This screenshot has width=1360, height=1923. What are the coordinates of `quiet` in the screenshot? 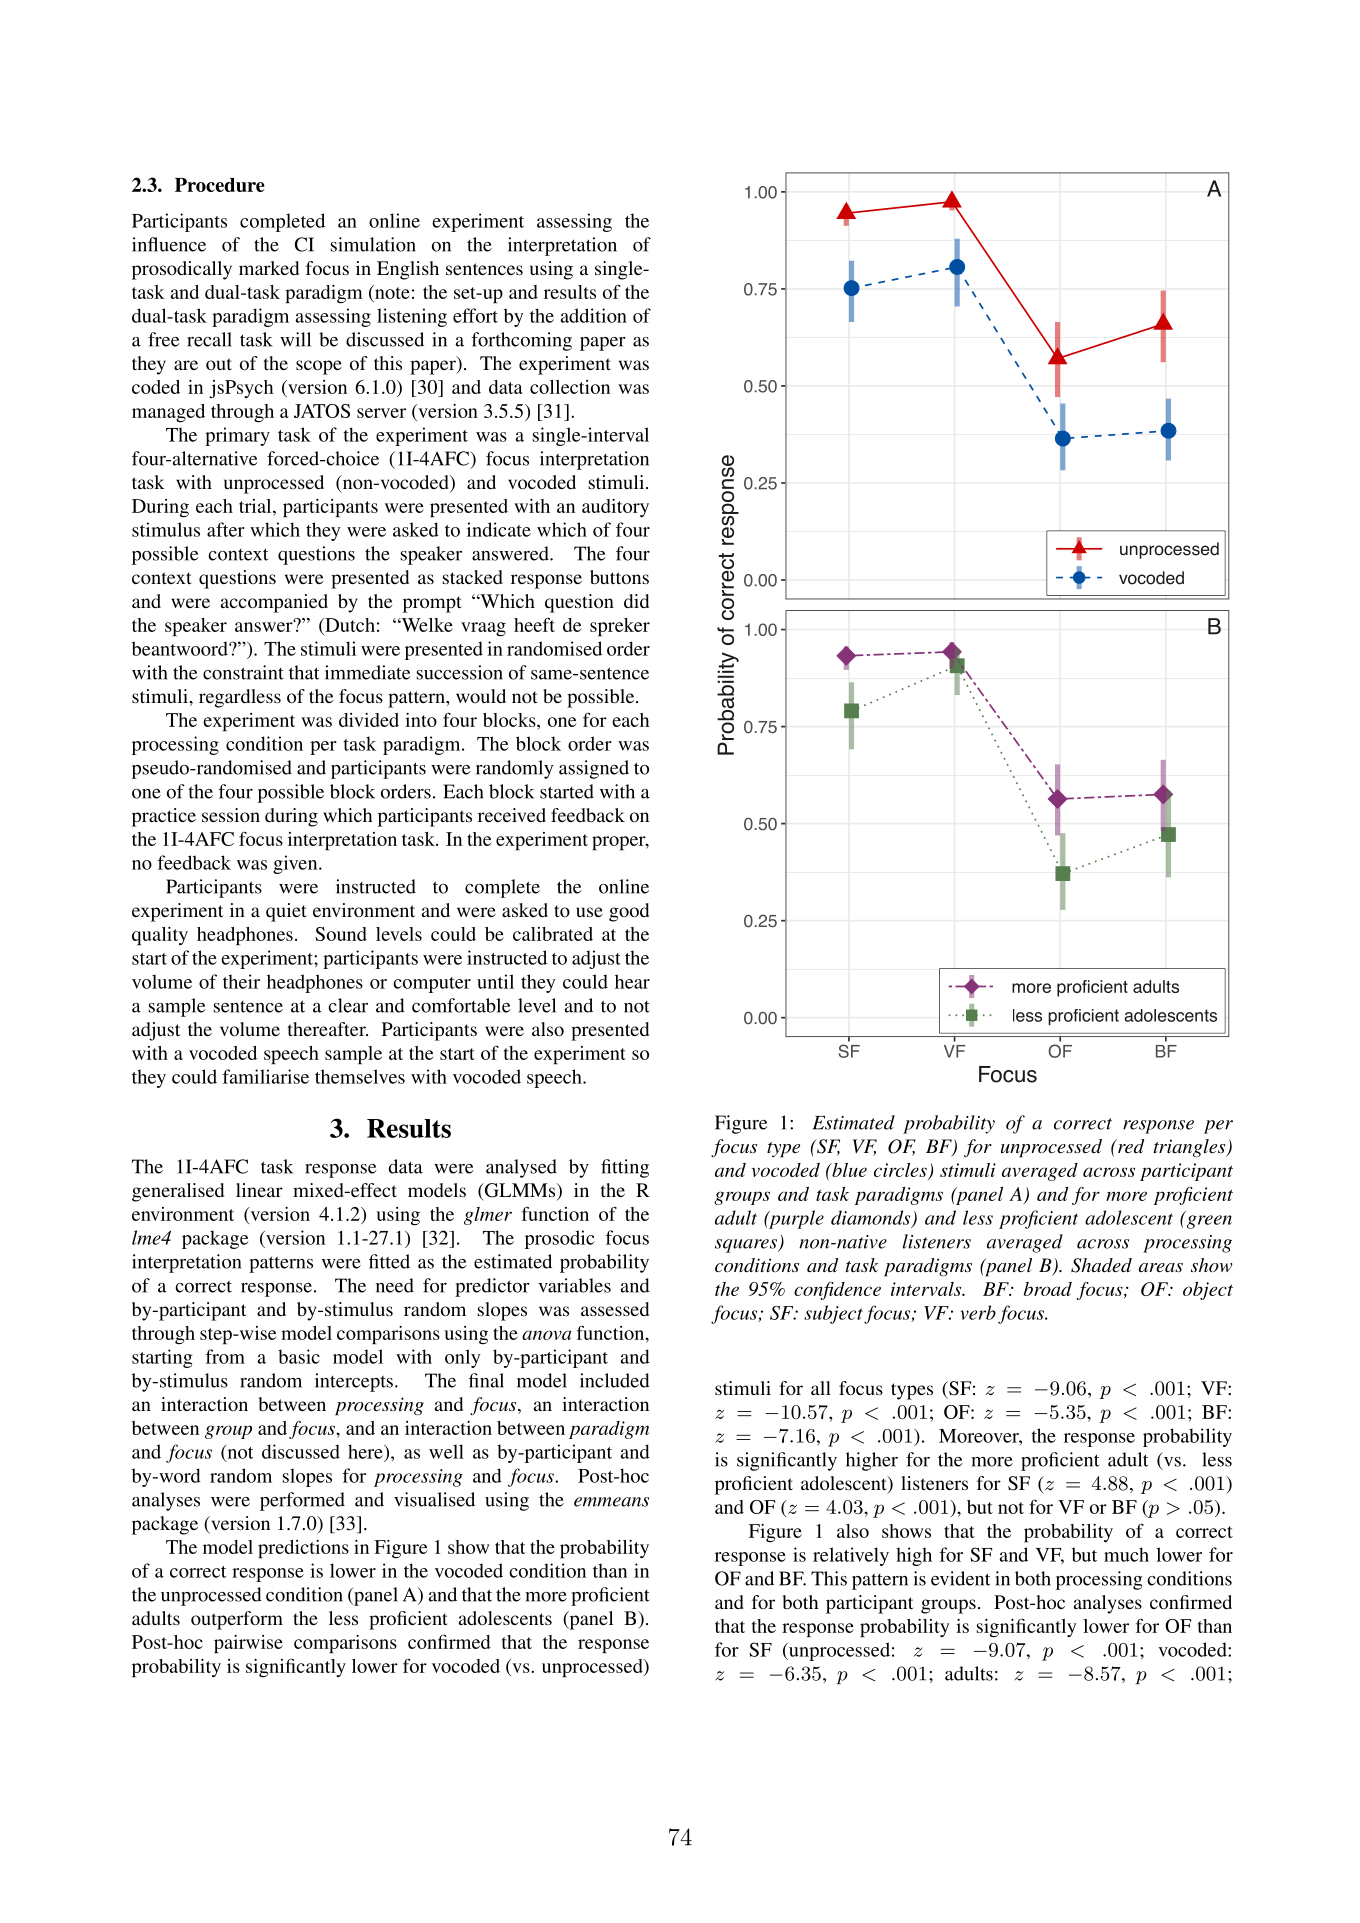 It's located at (286, 912).
